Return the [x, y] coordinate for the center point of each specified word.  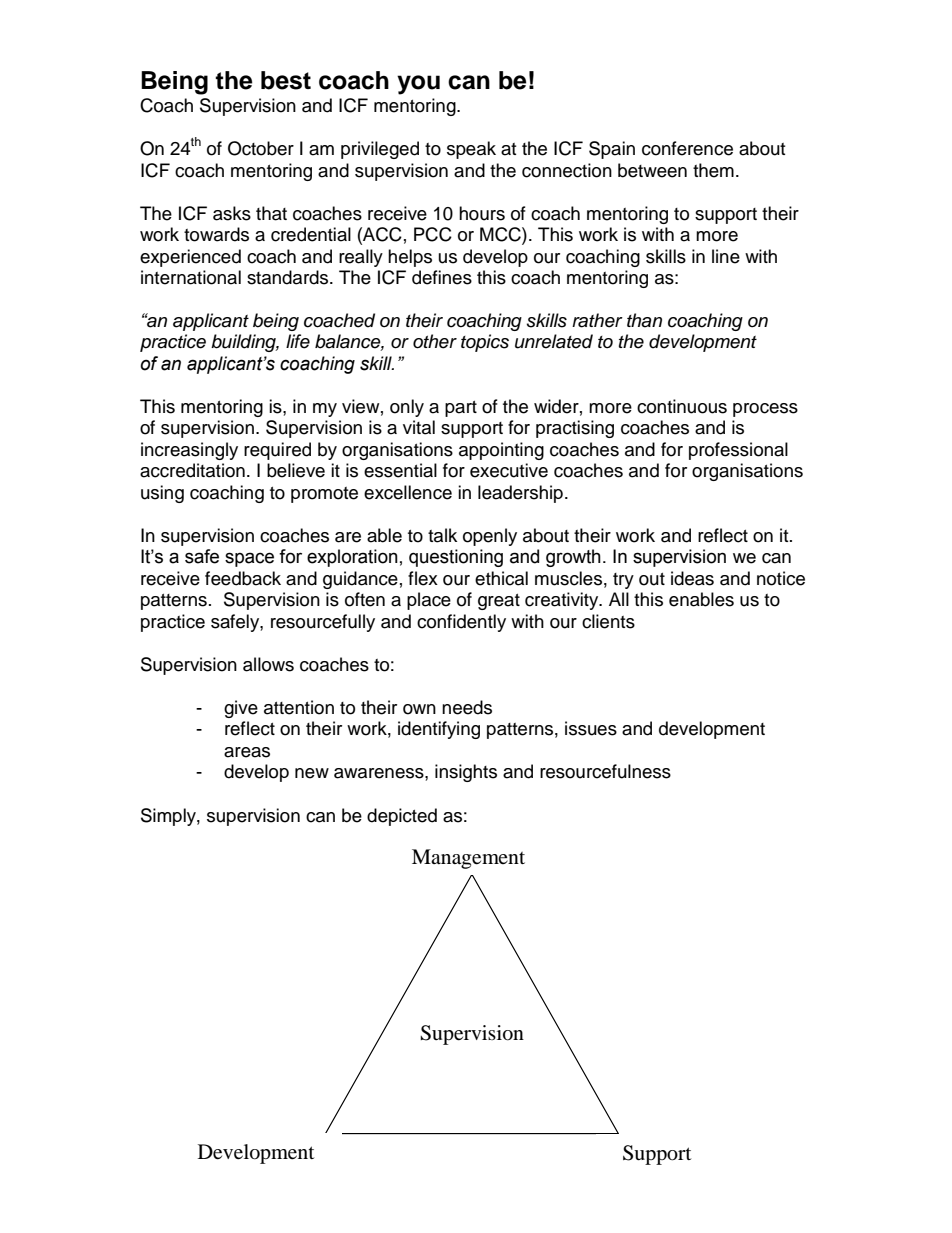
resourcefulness [605, 771]
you [418, 85]
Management [468, 859]
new [312, 773]
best [286, 80]
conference [687, 148]
